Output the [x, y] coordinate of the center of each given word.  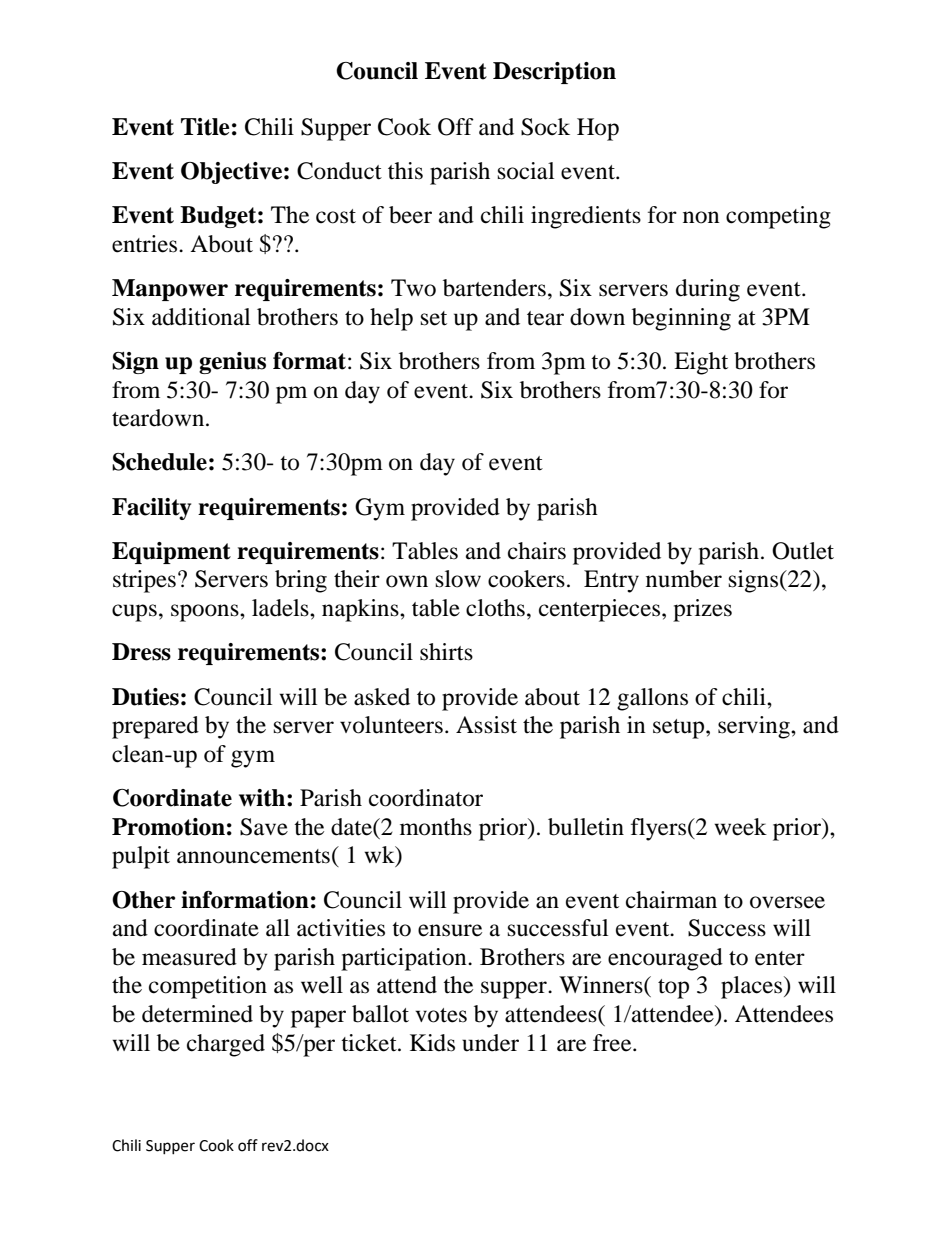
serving [755, 727]
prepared [155, 727]
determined [197, 1014]
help [391, 319]
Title [205, 127]
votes [441, 1015]
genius [232, 363]
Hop [598, 129]
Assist [486, 725]
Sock [545, 127]
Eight [701, 363]
